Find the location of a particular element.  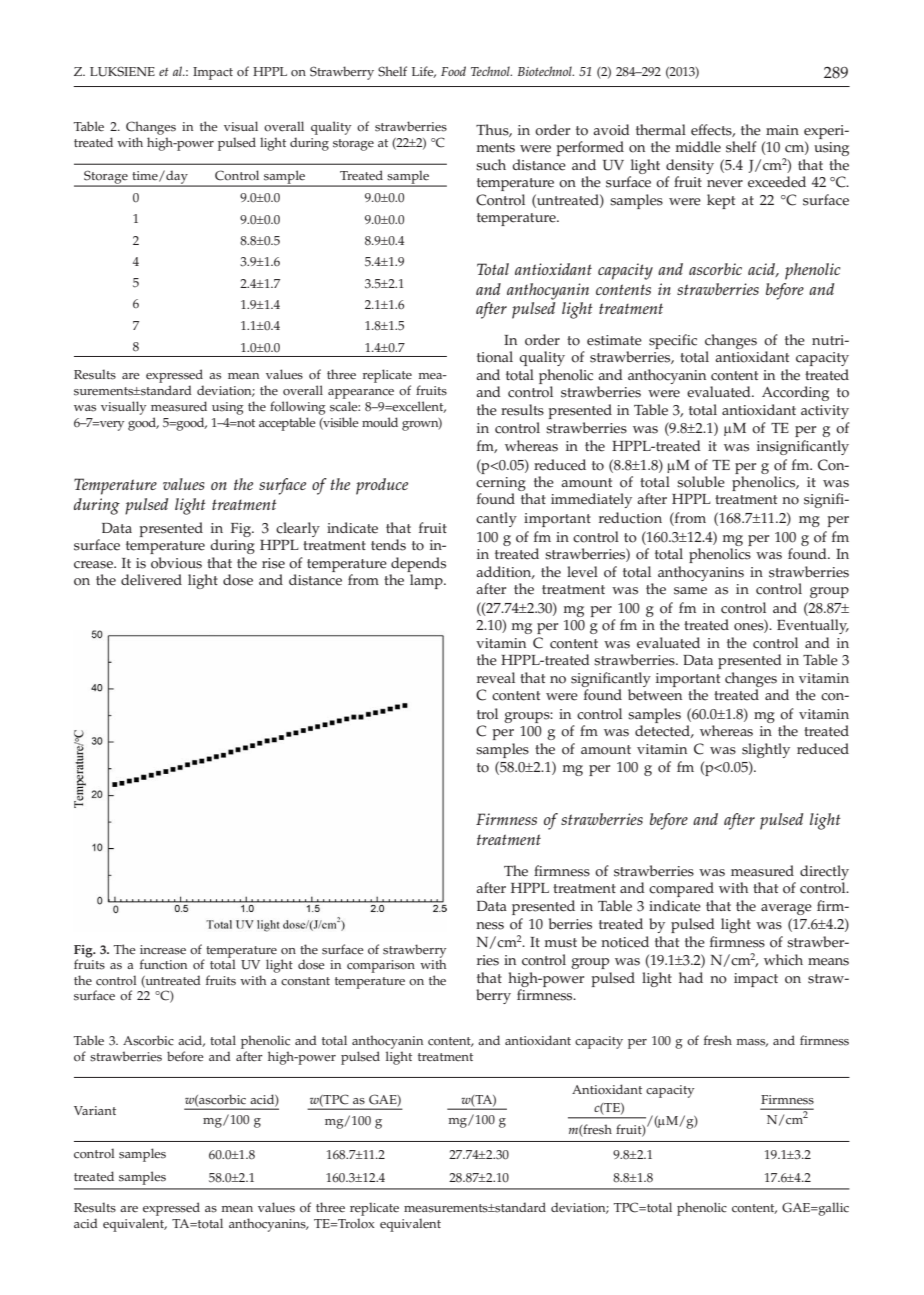

between is located at coordinates (655, 695).
